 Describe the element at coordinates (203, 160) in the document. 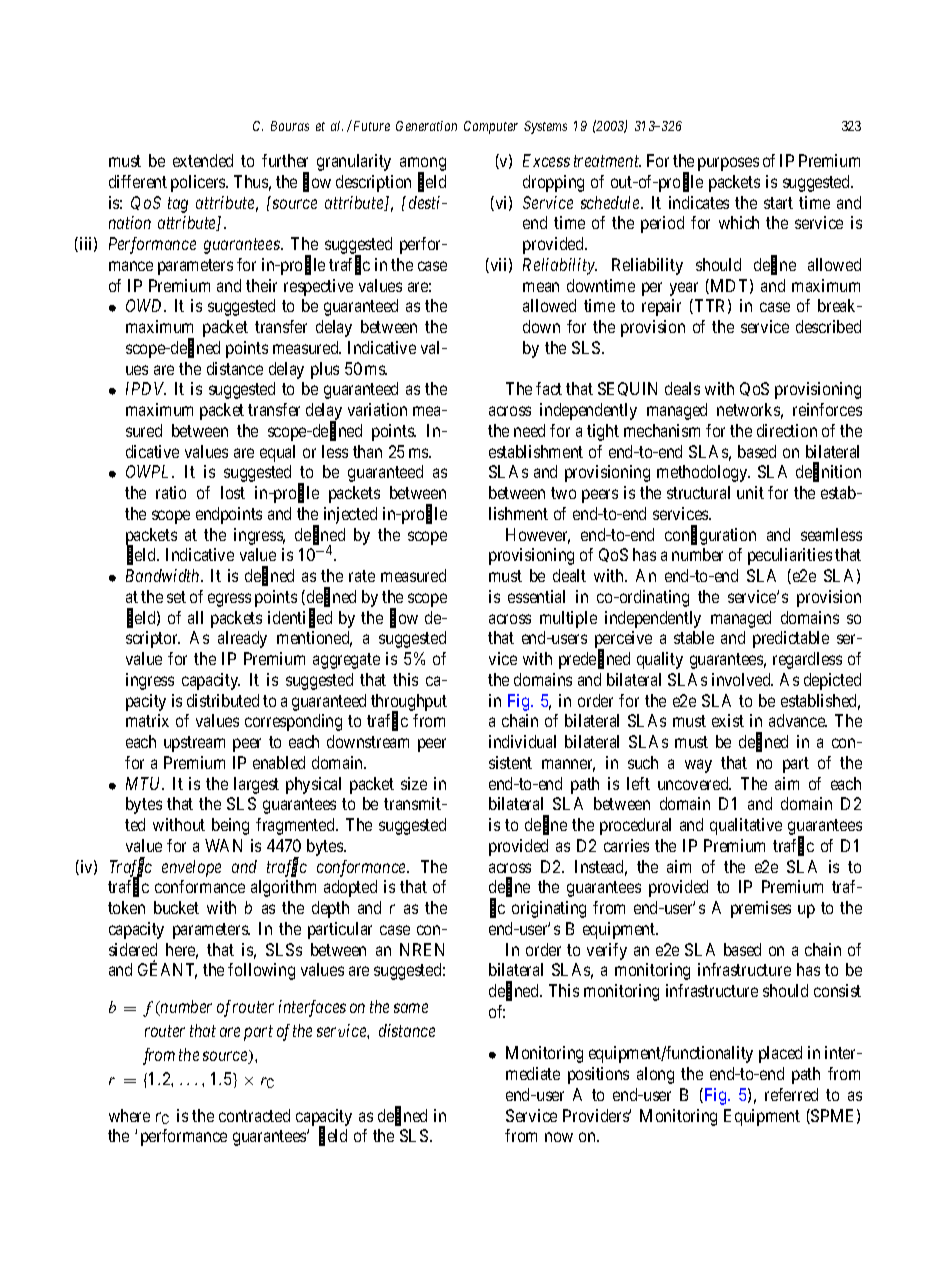

I see `extended` at that location.
